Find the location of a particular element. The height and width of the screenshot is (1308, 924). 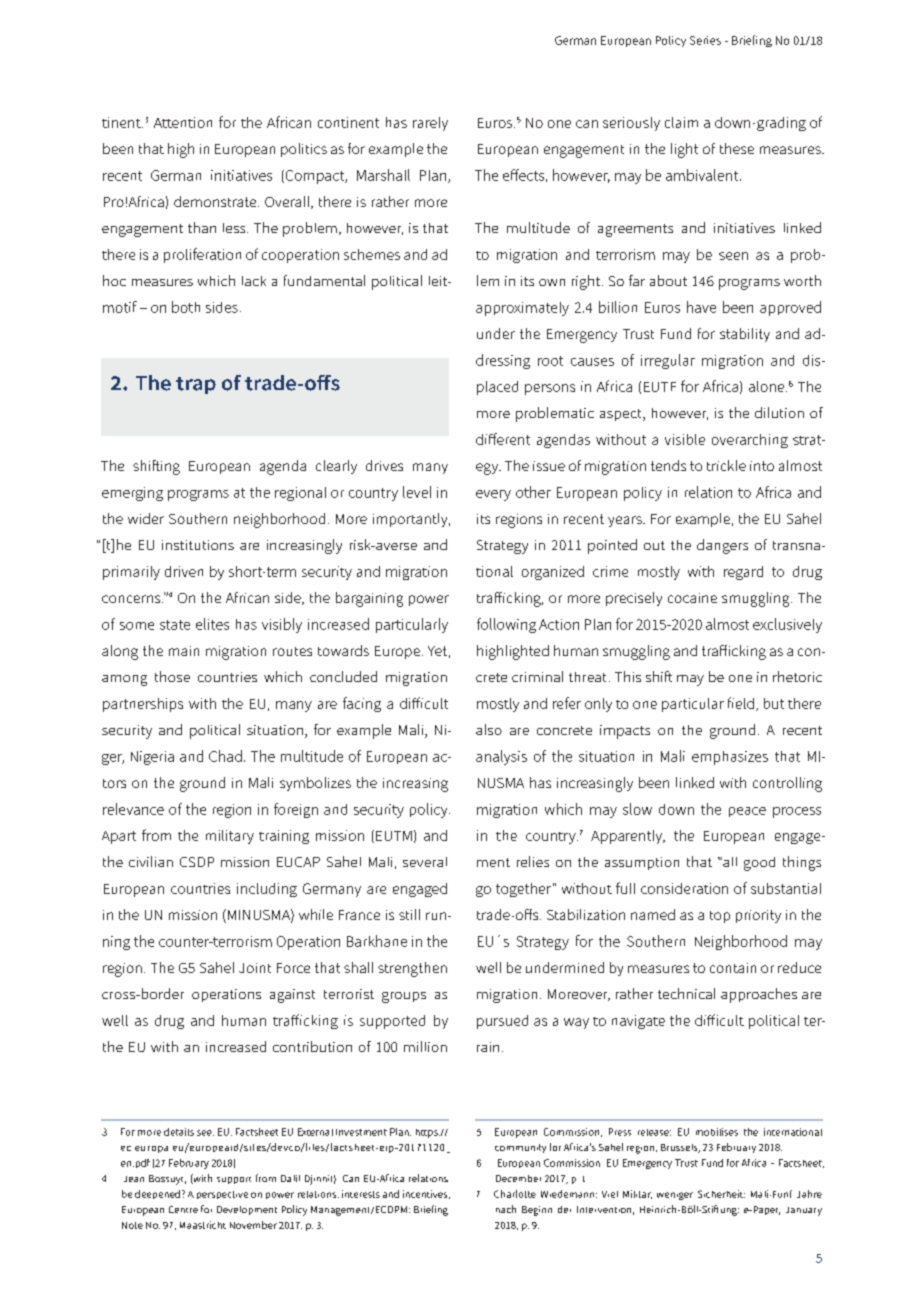

following is located at coordinates (506, 625).
